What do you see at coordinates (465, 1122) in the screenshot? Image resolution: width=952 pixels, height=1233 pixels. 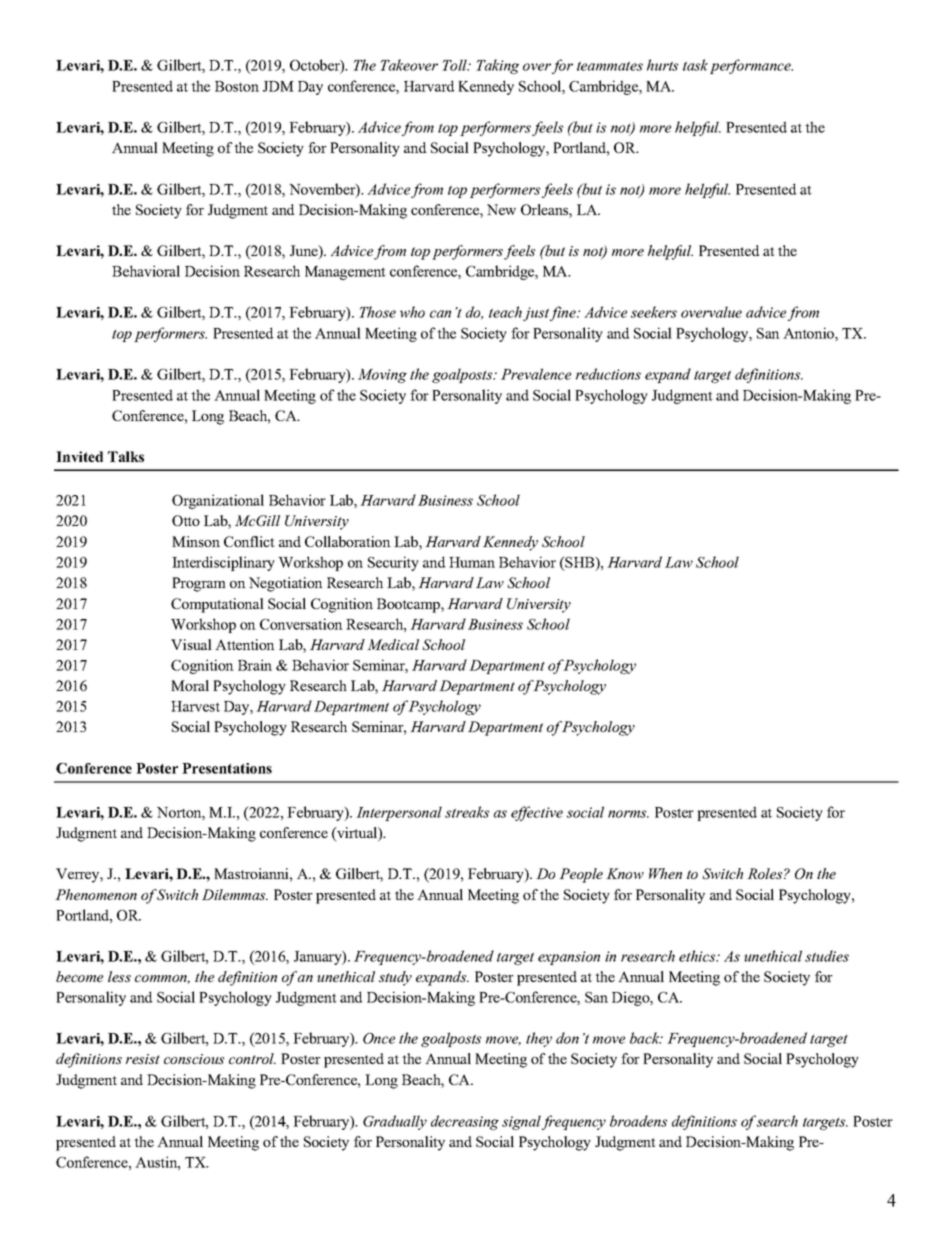 I see `decreasing` at bounding box center [465, 1122].
